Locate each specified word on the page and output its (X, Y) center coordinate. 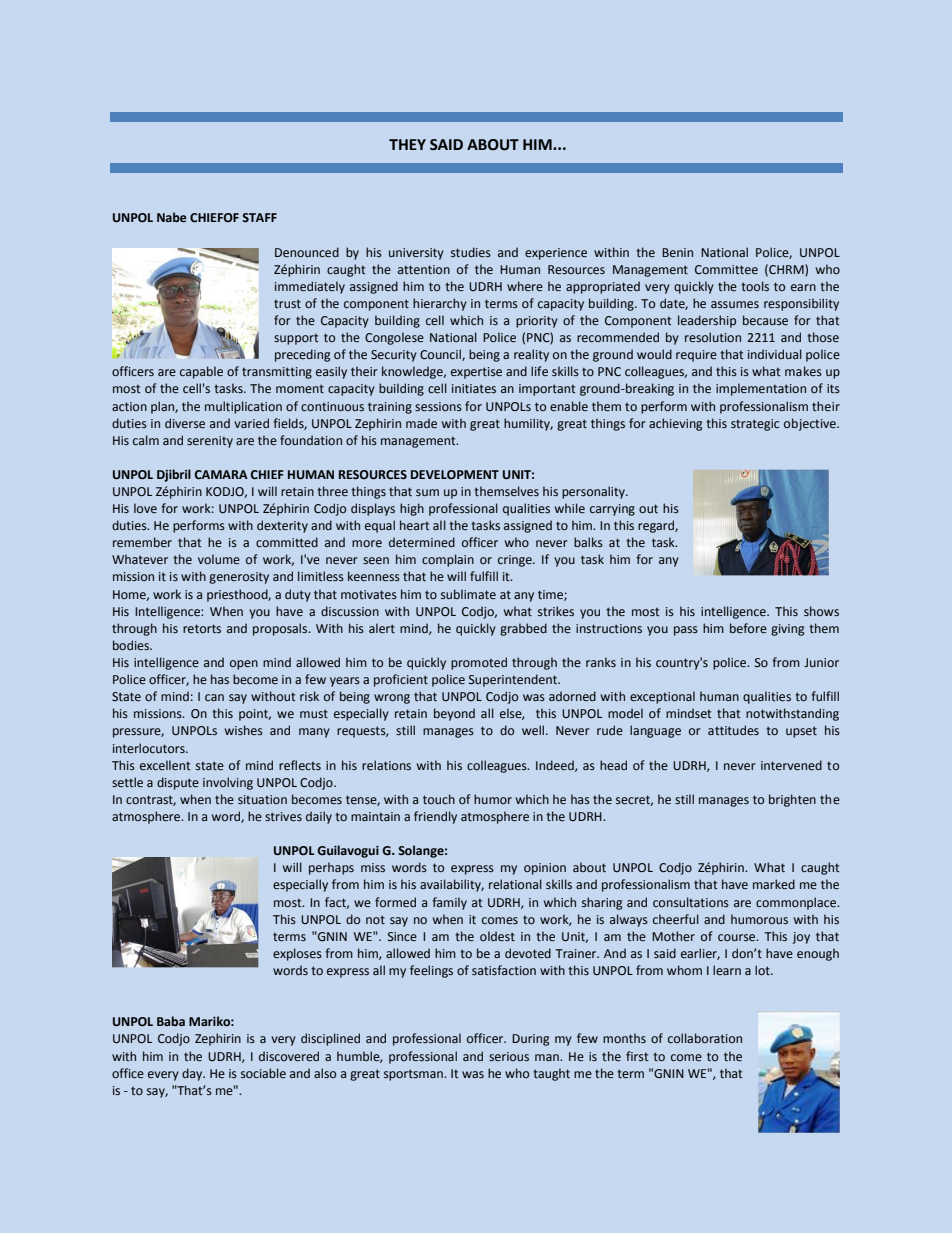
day (193, 1074)
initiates (474, 388)
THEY (407, 144)
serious (509, 1056)
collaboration (705, 1038)
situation (262, 799)
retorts (202, 628)
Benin (677, 252)
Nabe (172, 217)
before (748, 628)
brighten (792, 800)
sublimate (468, 594)
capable (201, 372)
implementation (761, 389)
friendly (435, 817)
